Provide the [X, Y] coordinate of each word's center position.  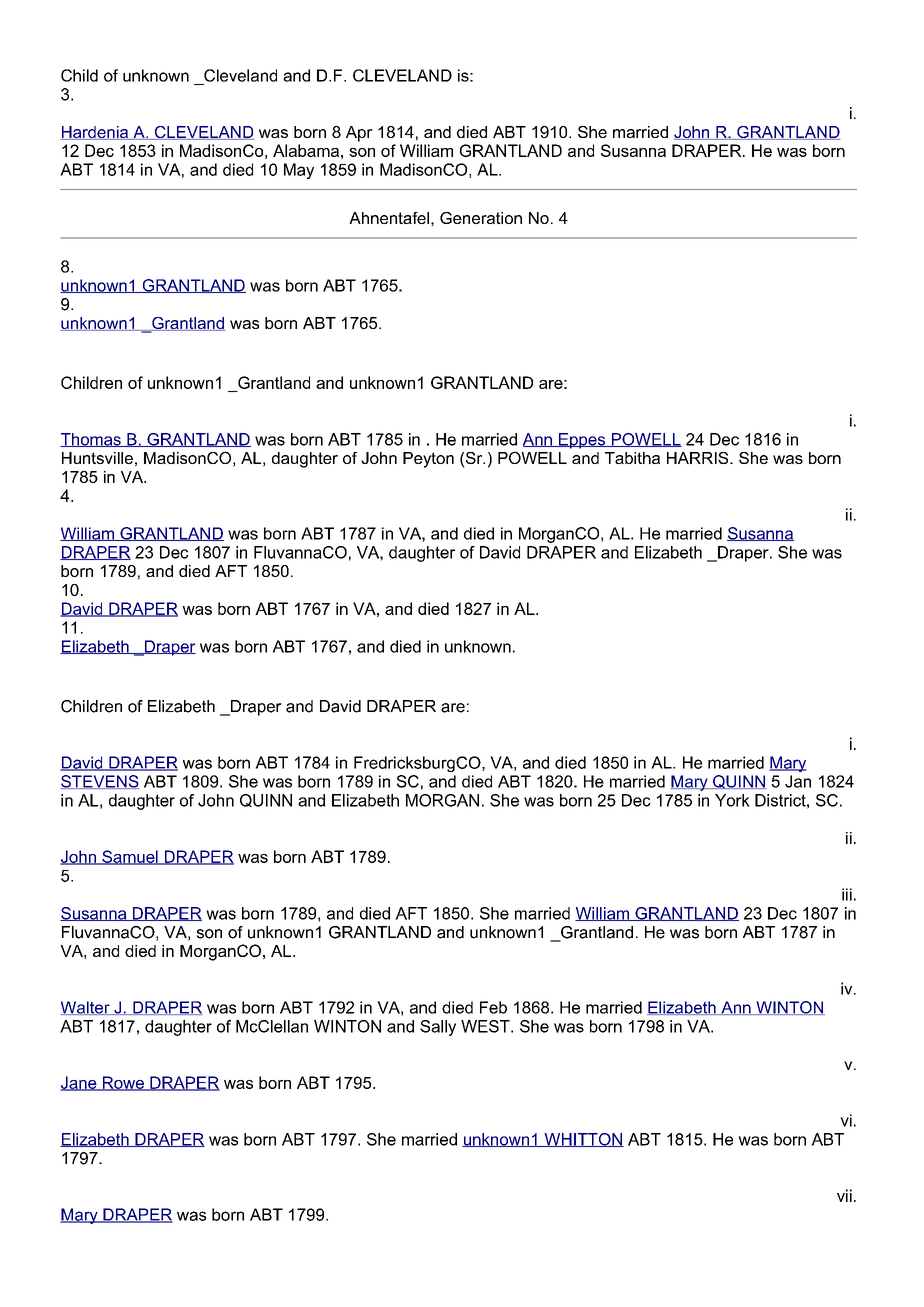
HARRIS [699, 458]
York [732, 800]
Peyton [428, 460]
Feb [493, 1007]
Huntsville [97, 458]
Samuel [130, 857]
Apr [359, 134]
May [299, 171]
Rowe [123, 1083]
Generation [481, 218]
